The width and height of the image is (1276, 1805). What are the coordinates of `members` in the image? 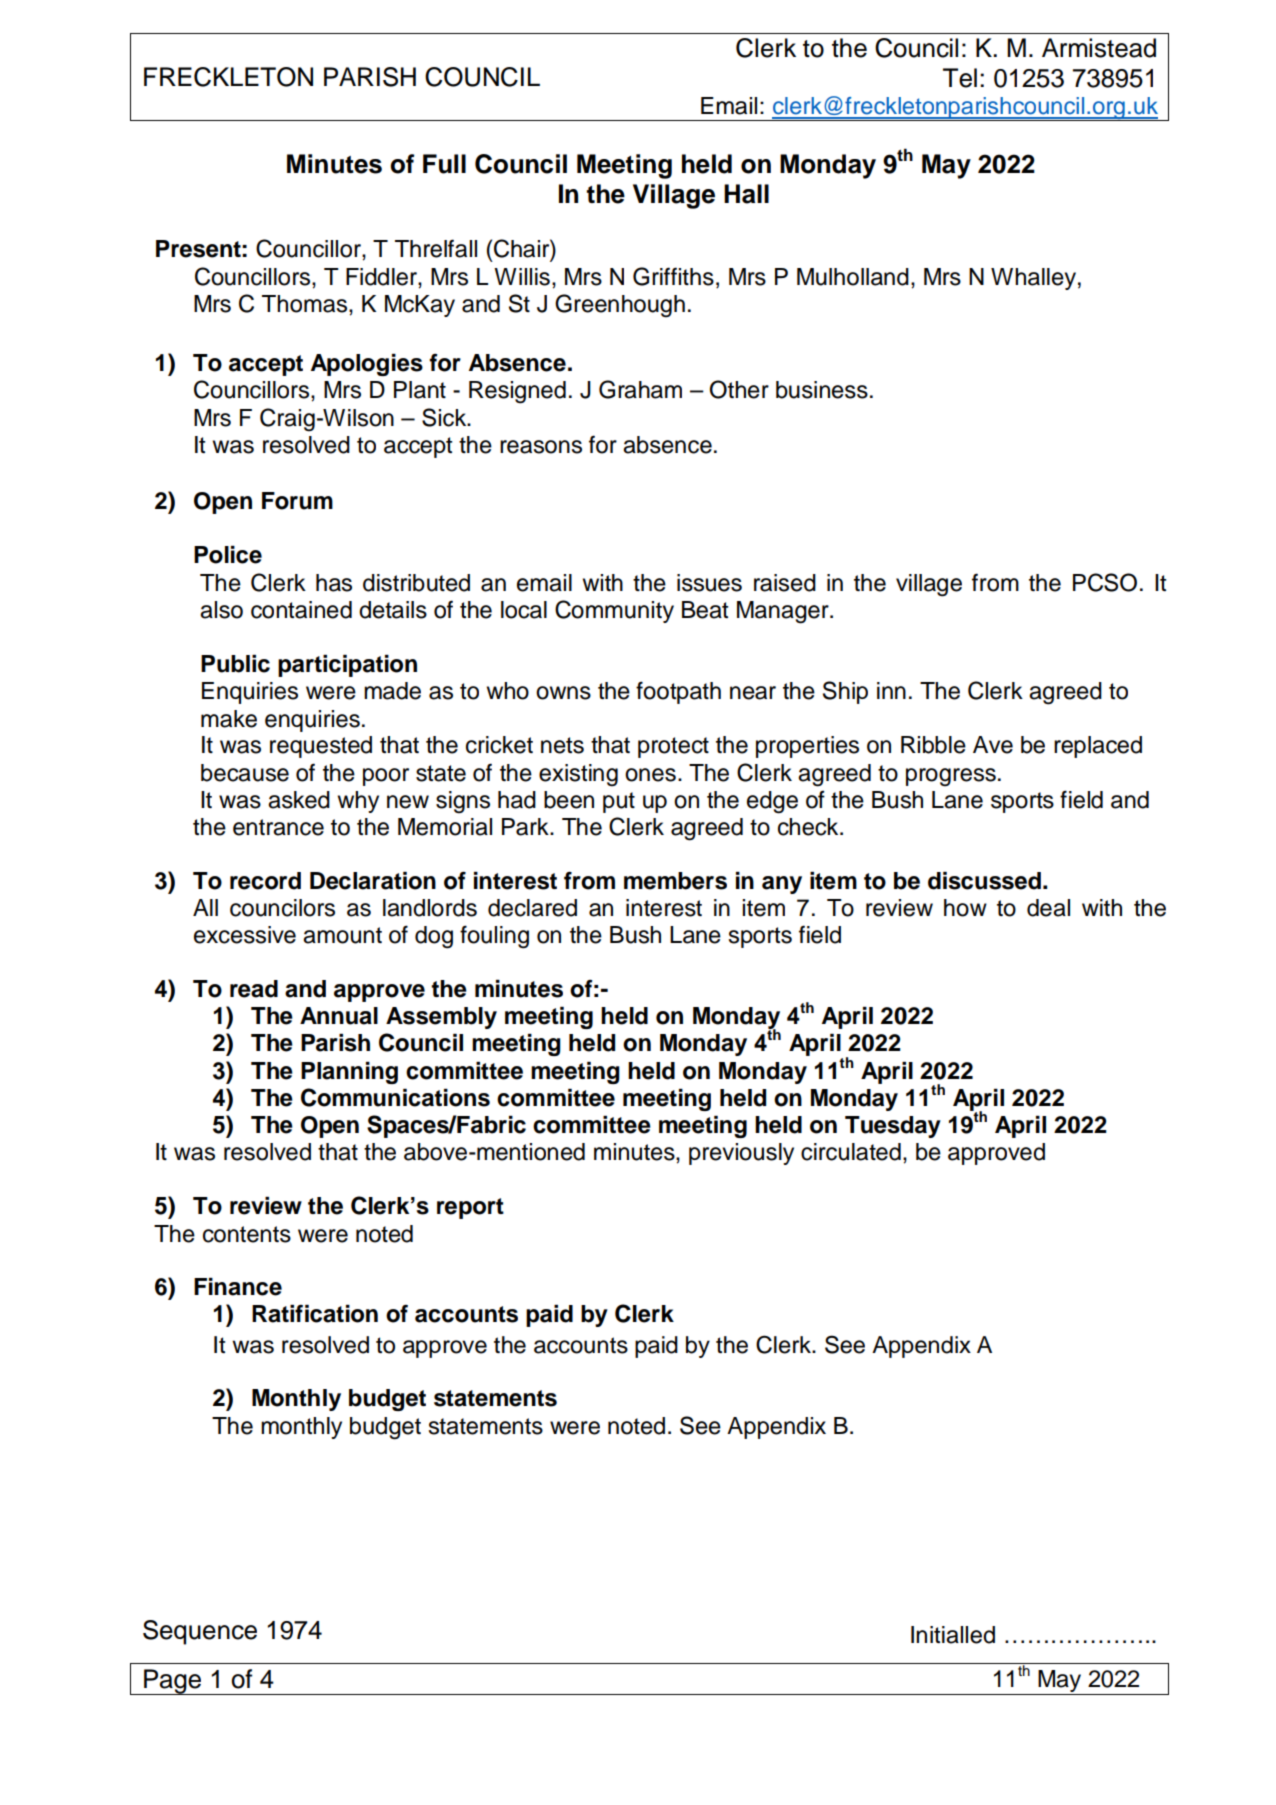 It's located at (675, 881).
